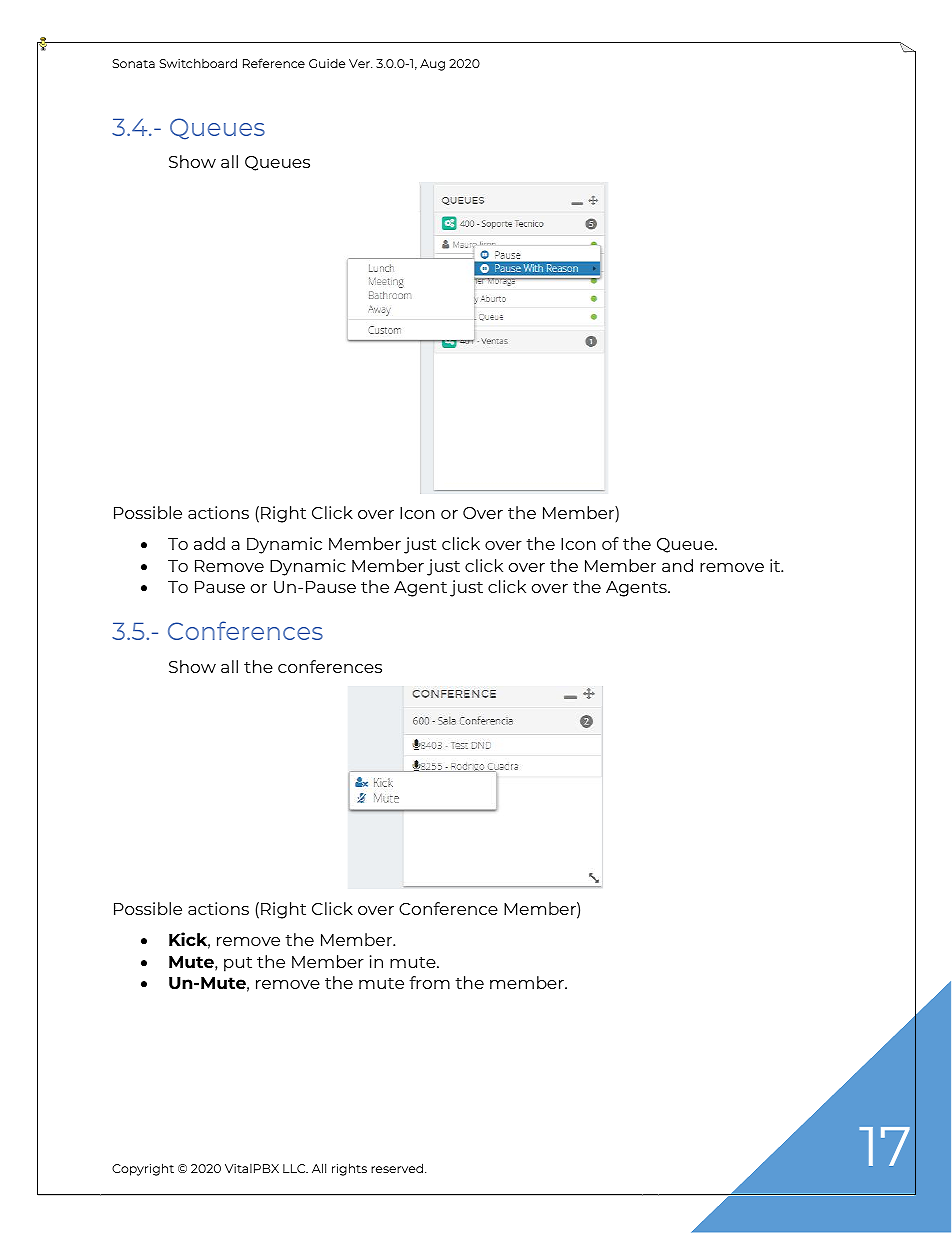 This screenshot has height=1233, width=952. Describe the element at coordinates (198, 63) in the screenshot. I see `Switchboard` at that location.
